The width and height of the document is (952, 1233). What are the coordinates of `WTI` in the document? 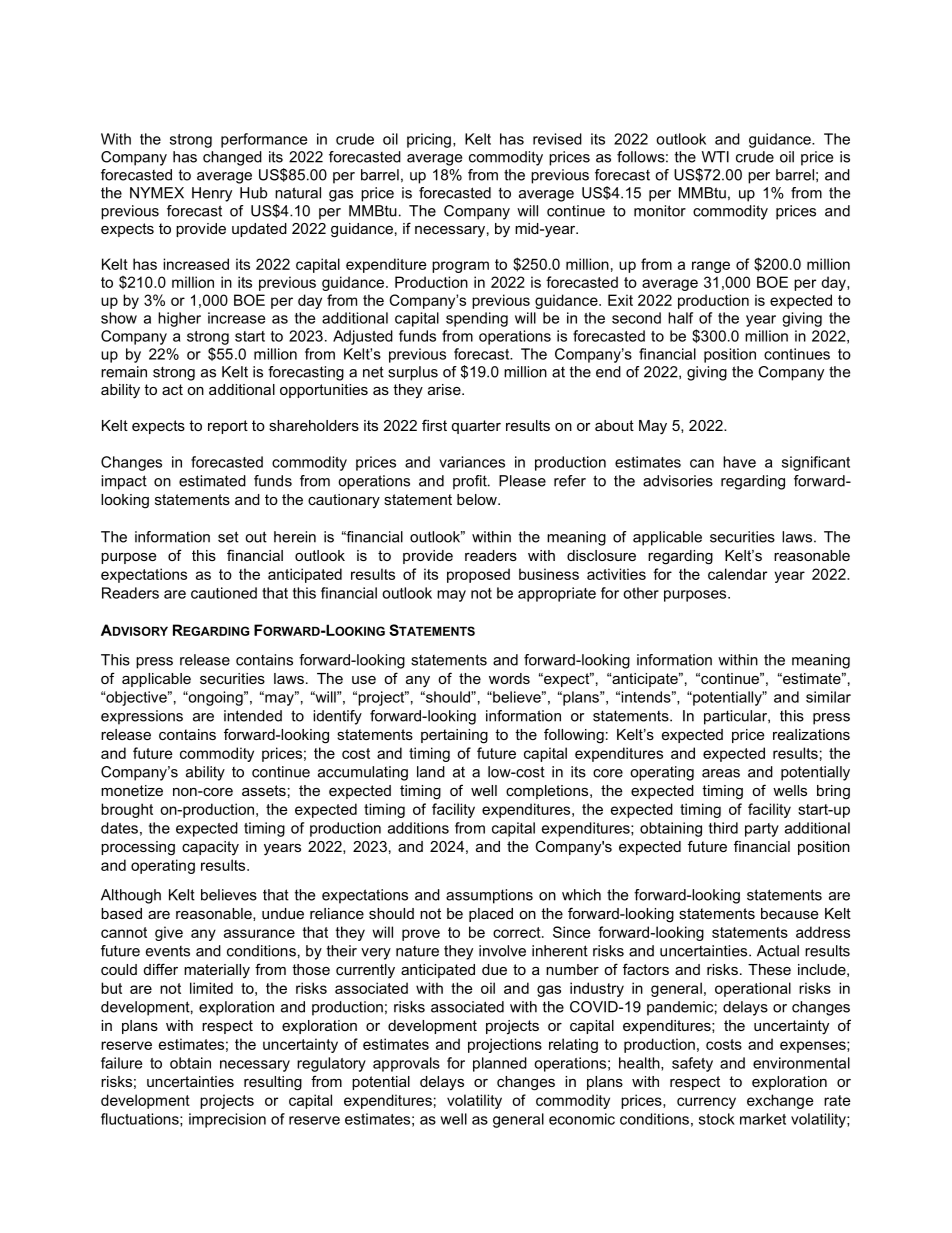 It's located at (715, 157).
